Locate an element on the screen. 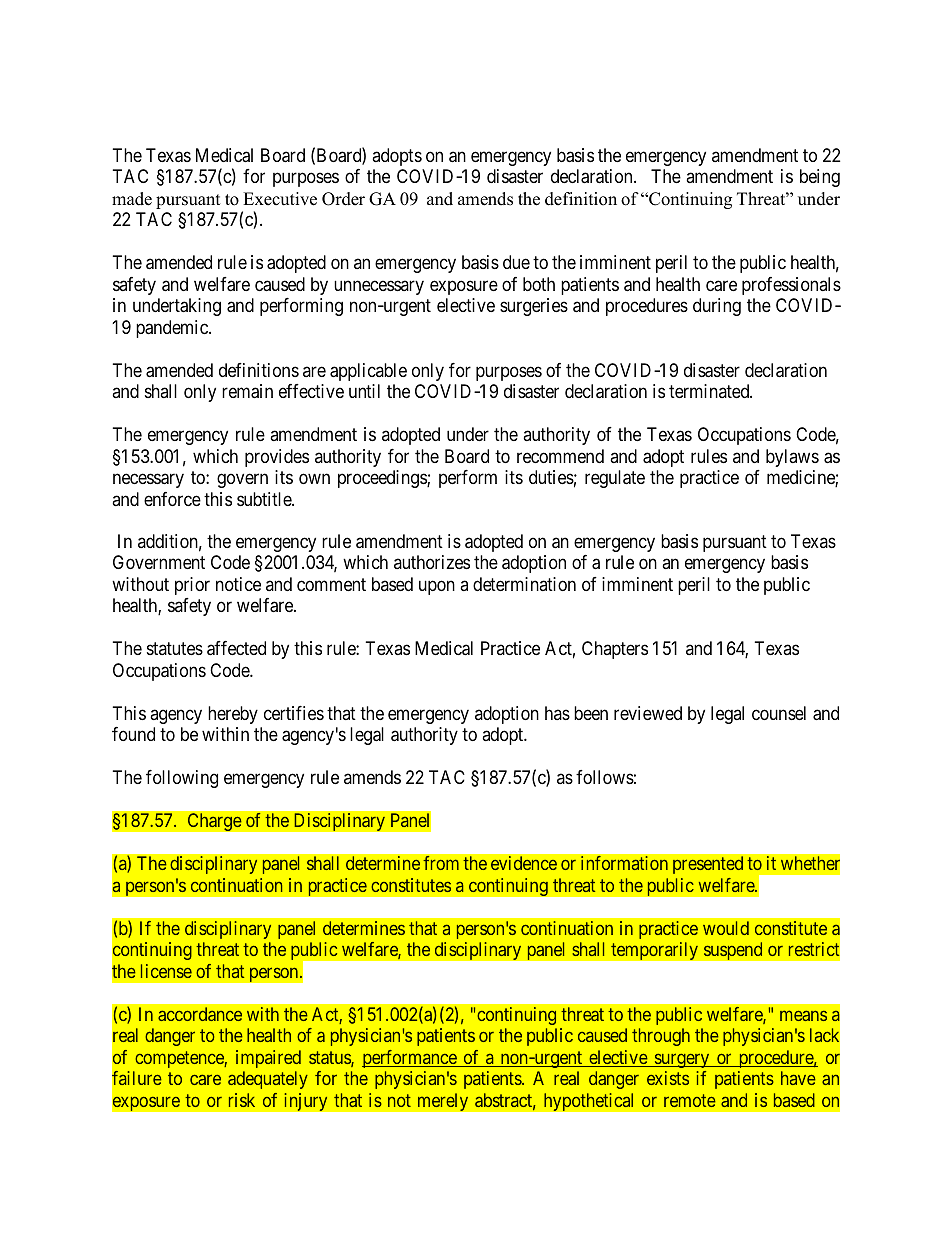 Image resolution: width=952 pixels, height=1233 pixels. being is located at coordinates (820, 178).
